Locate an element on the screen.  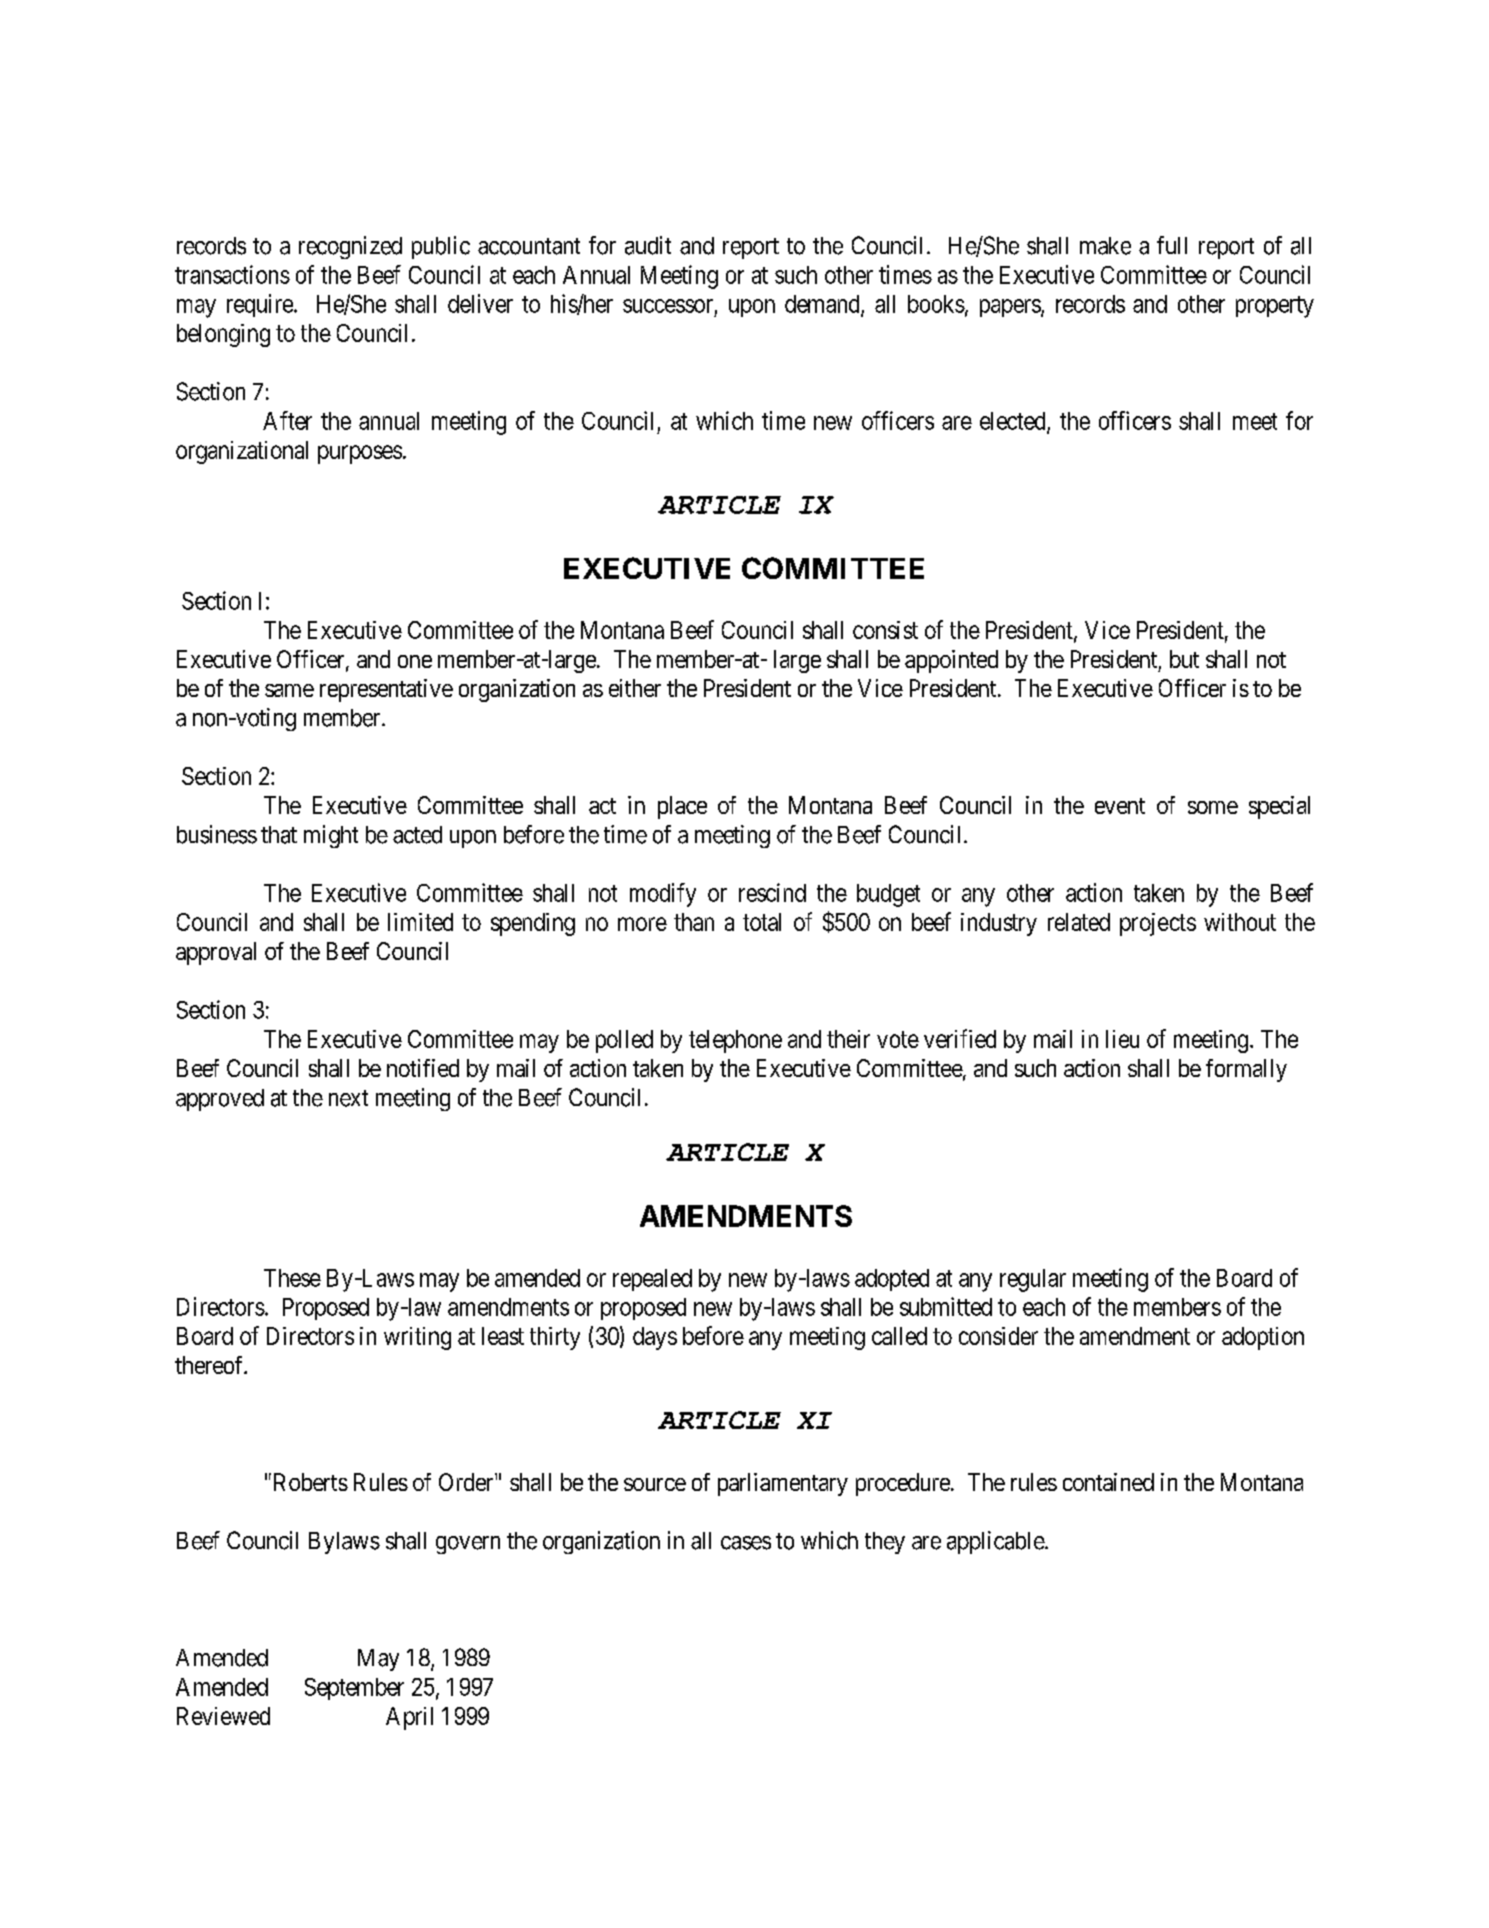
adoption is located at coordinates (1263, 1338).
